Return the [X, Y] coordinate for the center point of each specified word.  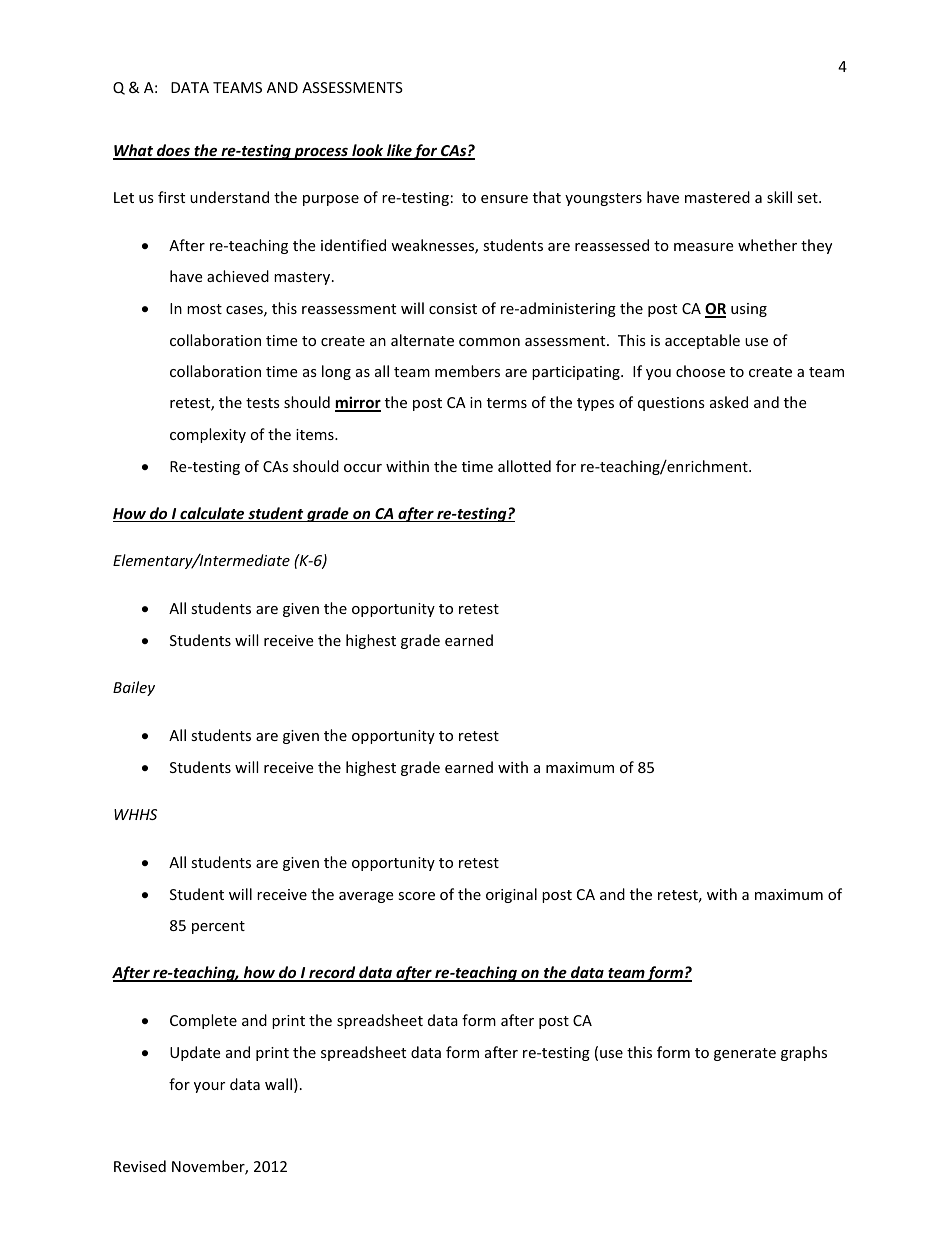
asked [729, 402]
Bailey [134, 688]
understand [229, 197]
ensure [504, 199]
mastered [717, 197]
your [209, 1087]
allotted [524, 466]
